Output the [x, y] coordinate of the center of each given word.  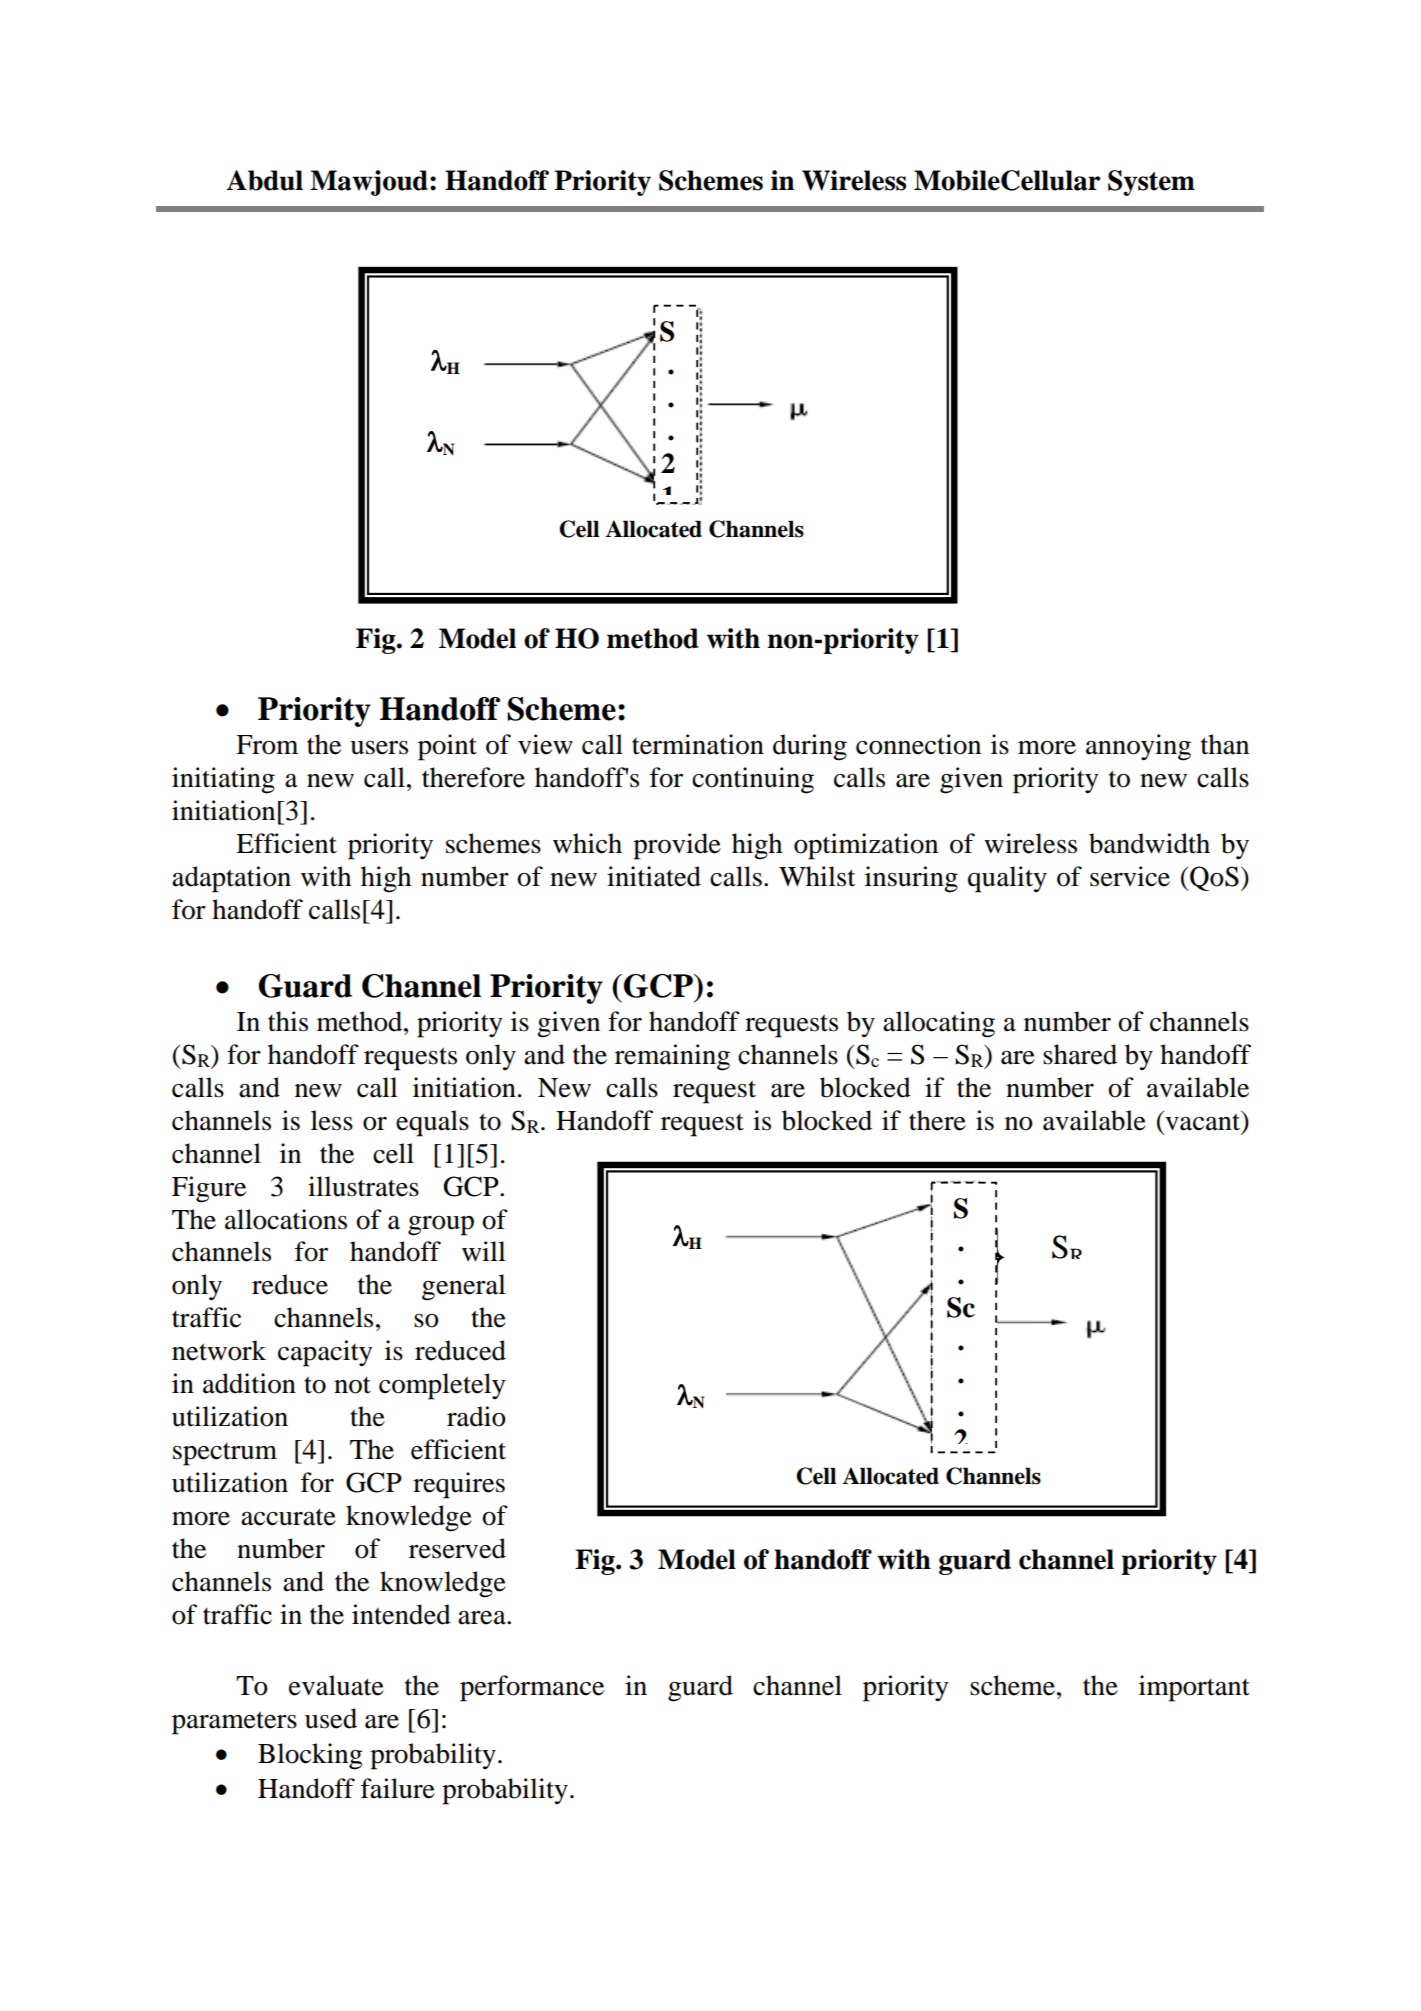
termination [698, 744]
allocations [286, 1219]
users [379, 748]
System [1151, 183]
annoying [1138, 747]
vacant [1203, 1121]
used [331, 1718]
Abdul [265, 180]
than [1225, 744]
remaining [672, 1057]
